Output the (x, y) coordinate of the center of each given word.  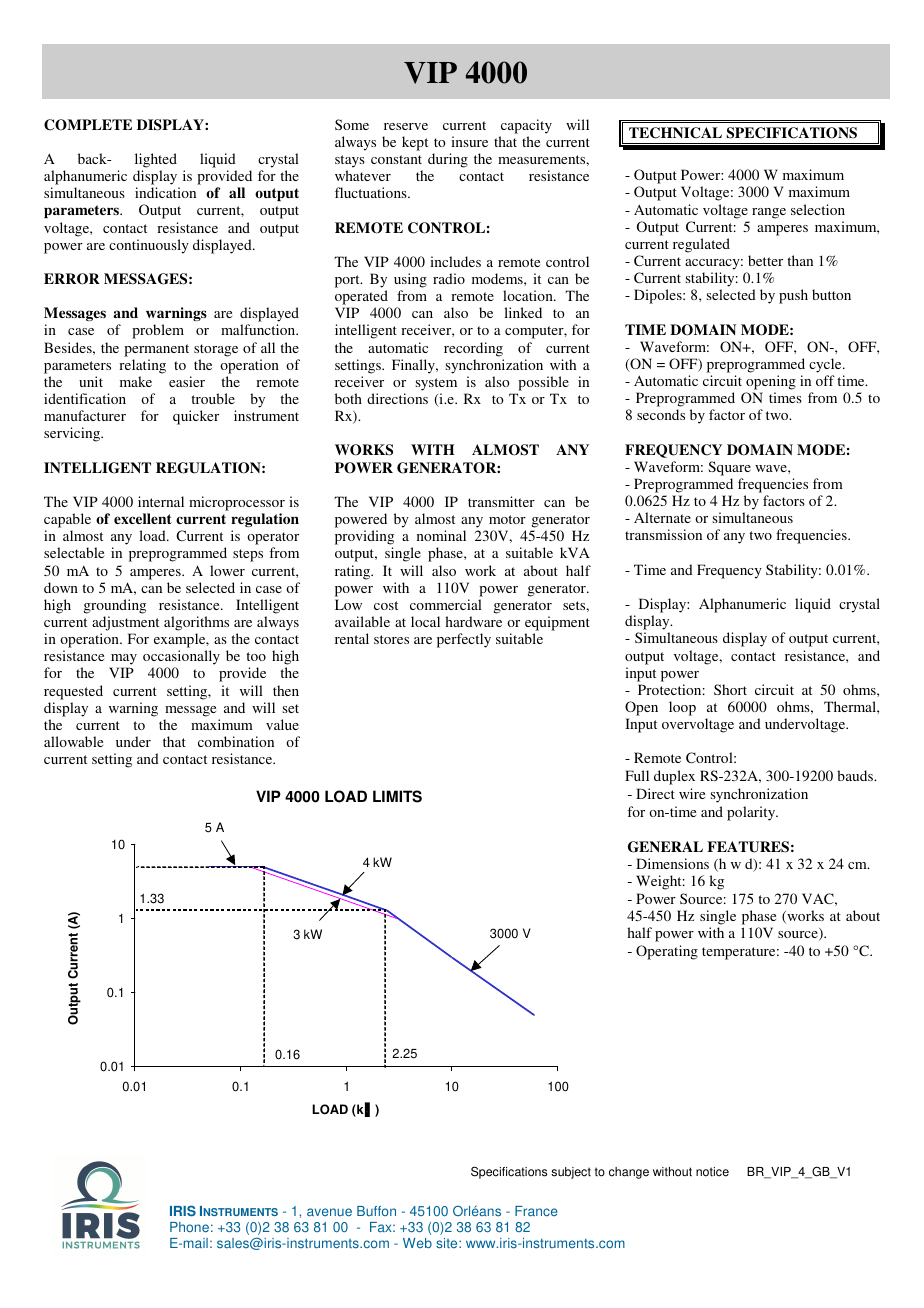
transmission (663, 534)
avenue (329, 1212)
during (448, 160)
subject (571, 1173)
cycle (826, 365)
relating (142, 366)
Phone (189, 1227)
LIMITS (397, 796)
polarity (752, 813)
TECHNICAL (675, 133)
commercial (446, 604)
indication (165, 192)
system (436, 384)
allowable (73, 741)
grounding (115, 606)
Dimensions (672, 863)
